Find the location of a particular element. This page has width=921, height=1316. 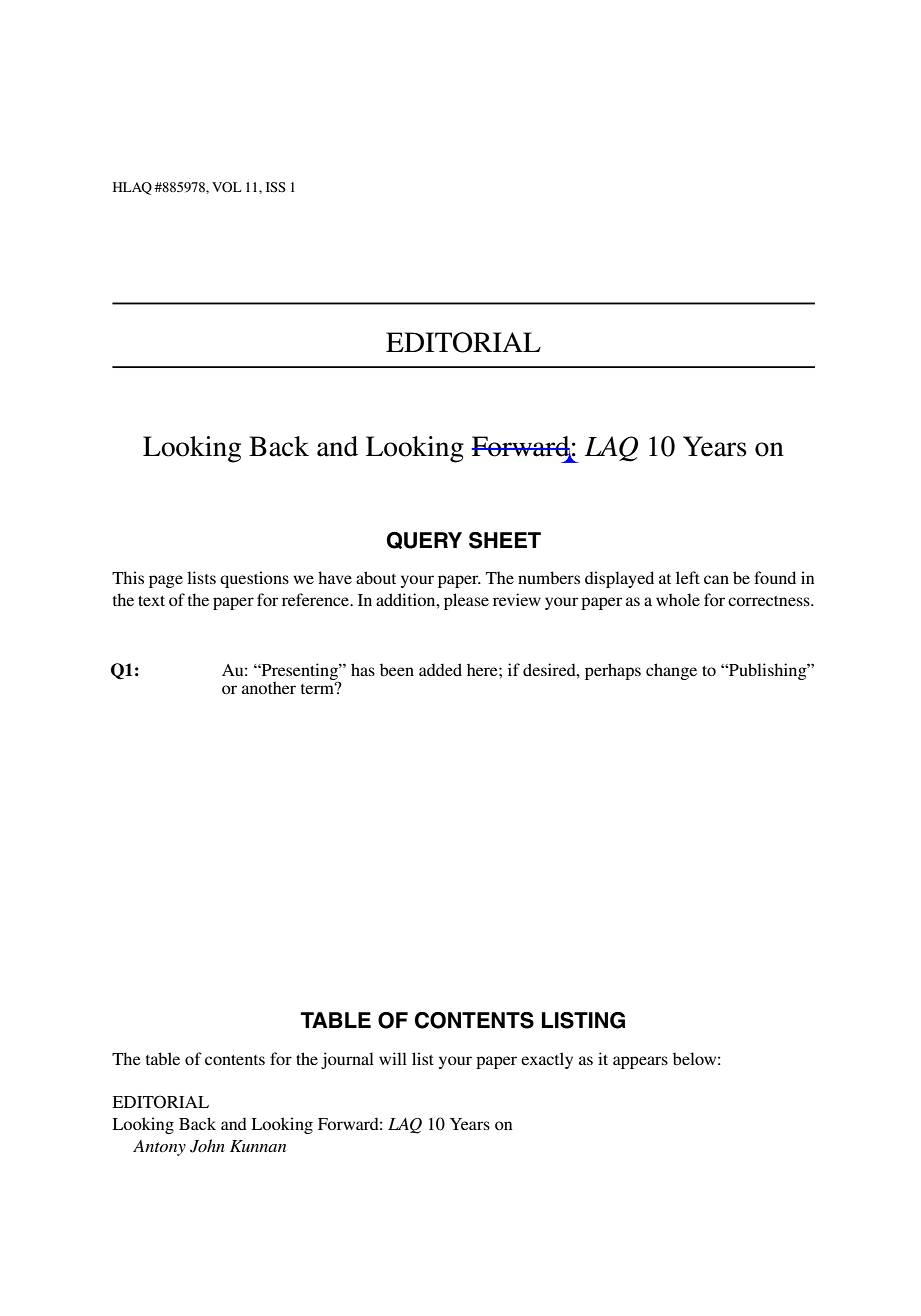

appears is located at coordinates (640, 1062).
